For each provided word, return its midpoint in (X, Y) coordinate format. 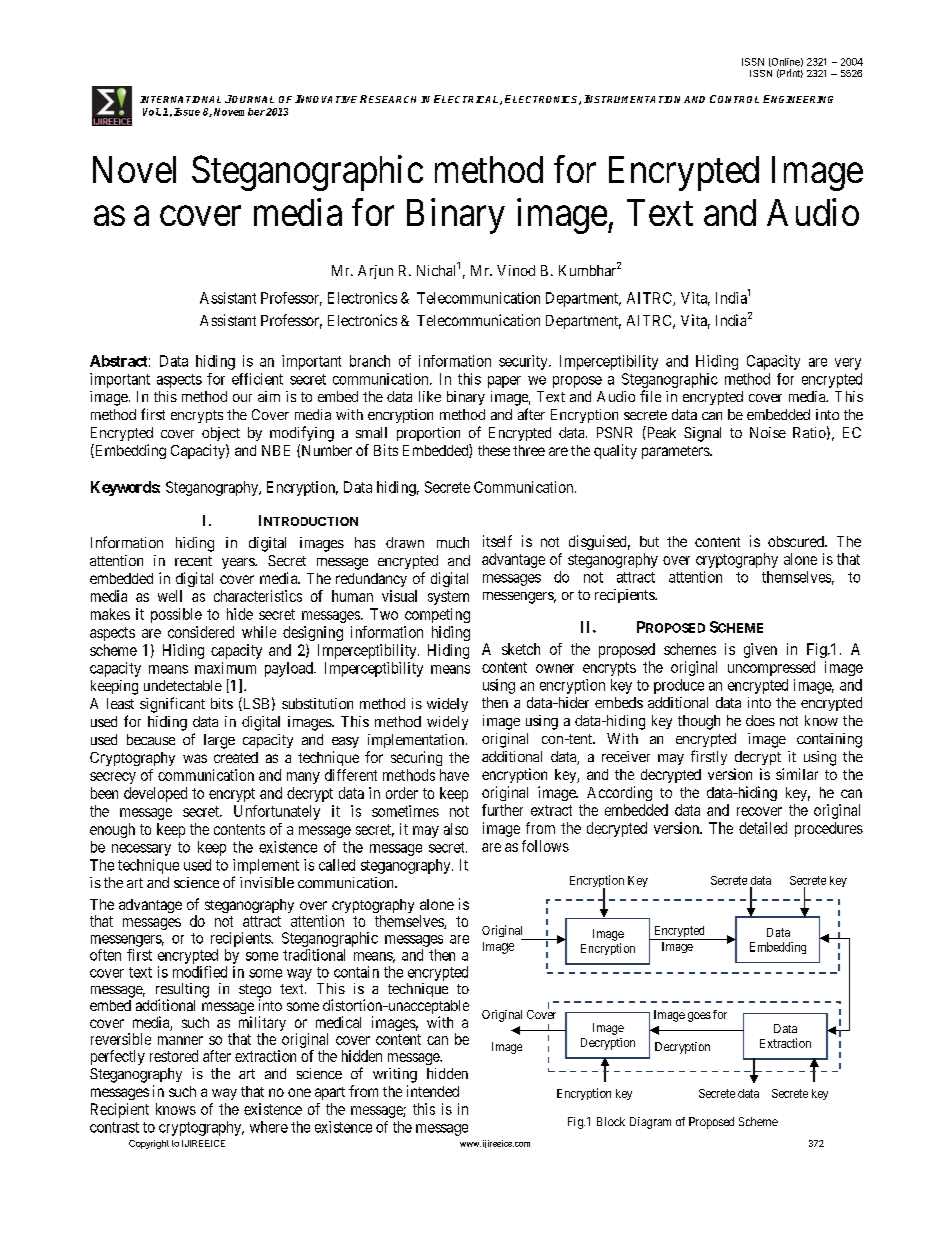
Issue (187, 112)
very (848, 364)
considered (201, 632)
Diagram (650, 1123)
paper (504, 382)
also (456, 829)
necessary (141, 850)
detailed (763, 828)
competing (437, 615)
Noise (768, 432)
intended (433, 1091)
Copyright (149, 1144)
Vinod (516, 270)
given (760, 650)
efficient (257, 379)
